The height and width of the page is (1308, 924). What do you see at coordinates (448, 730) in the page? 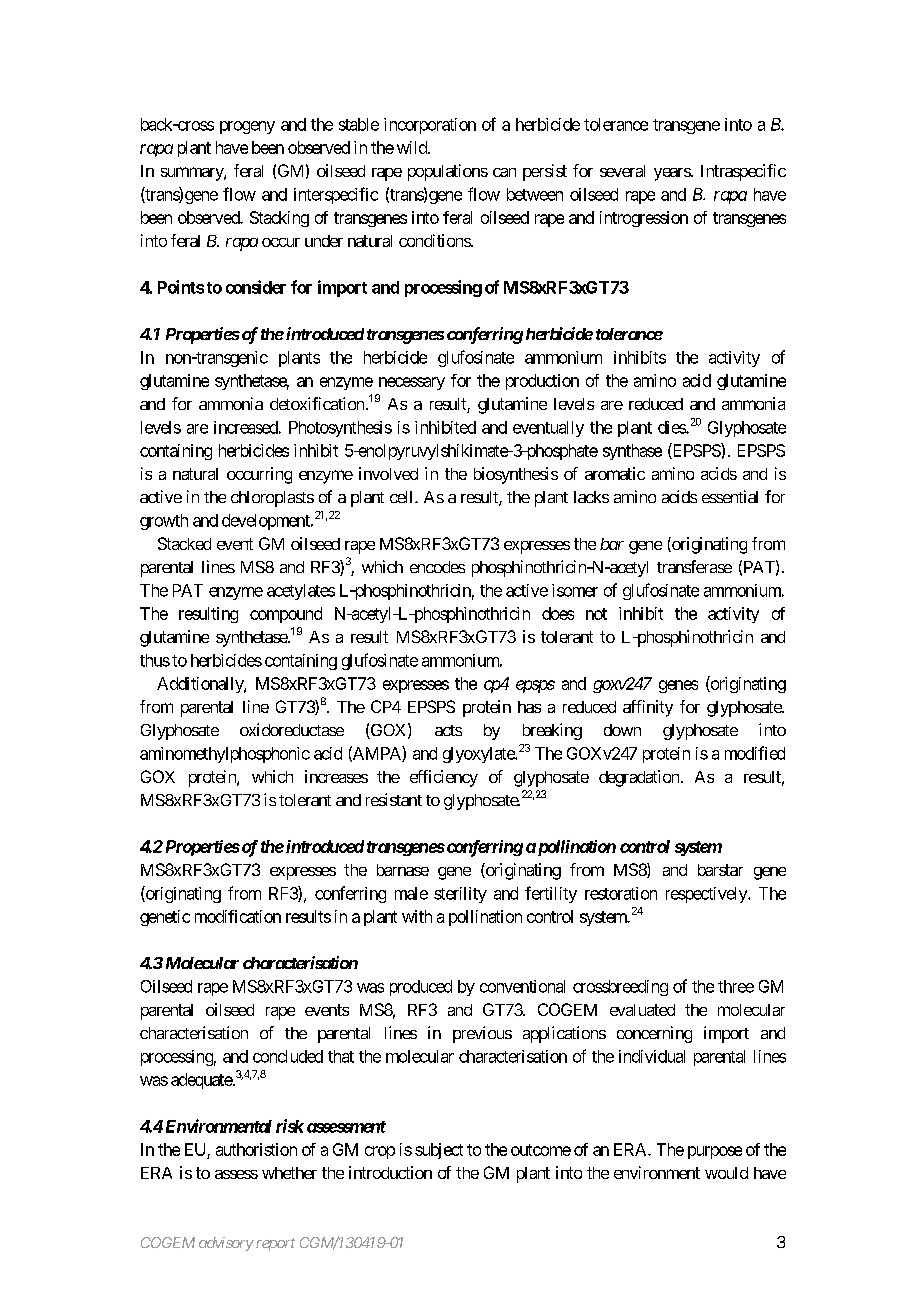
I see `acts` at bounding box center [448, 730].
